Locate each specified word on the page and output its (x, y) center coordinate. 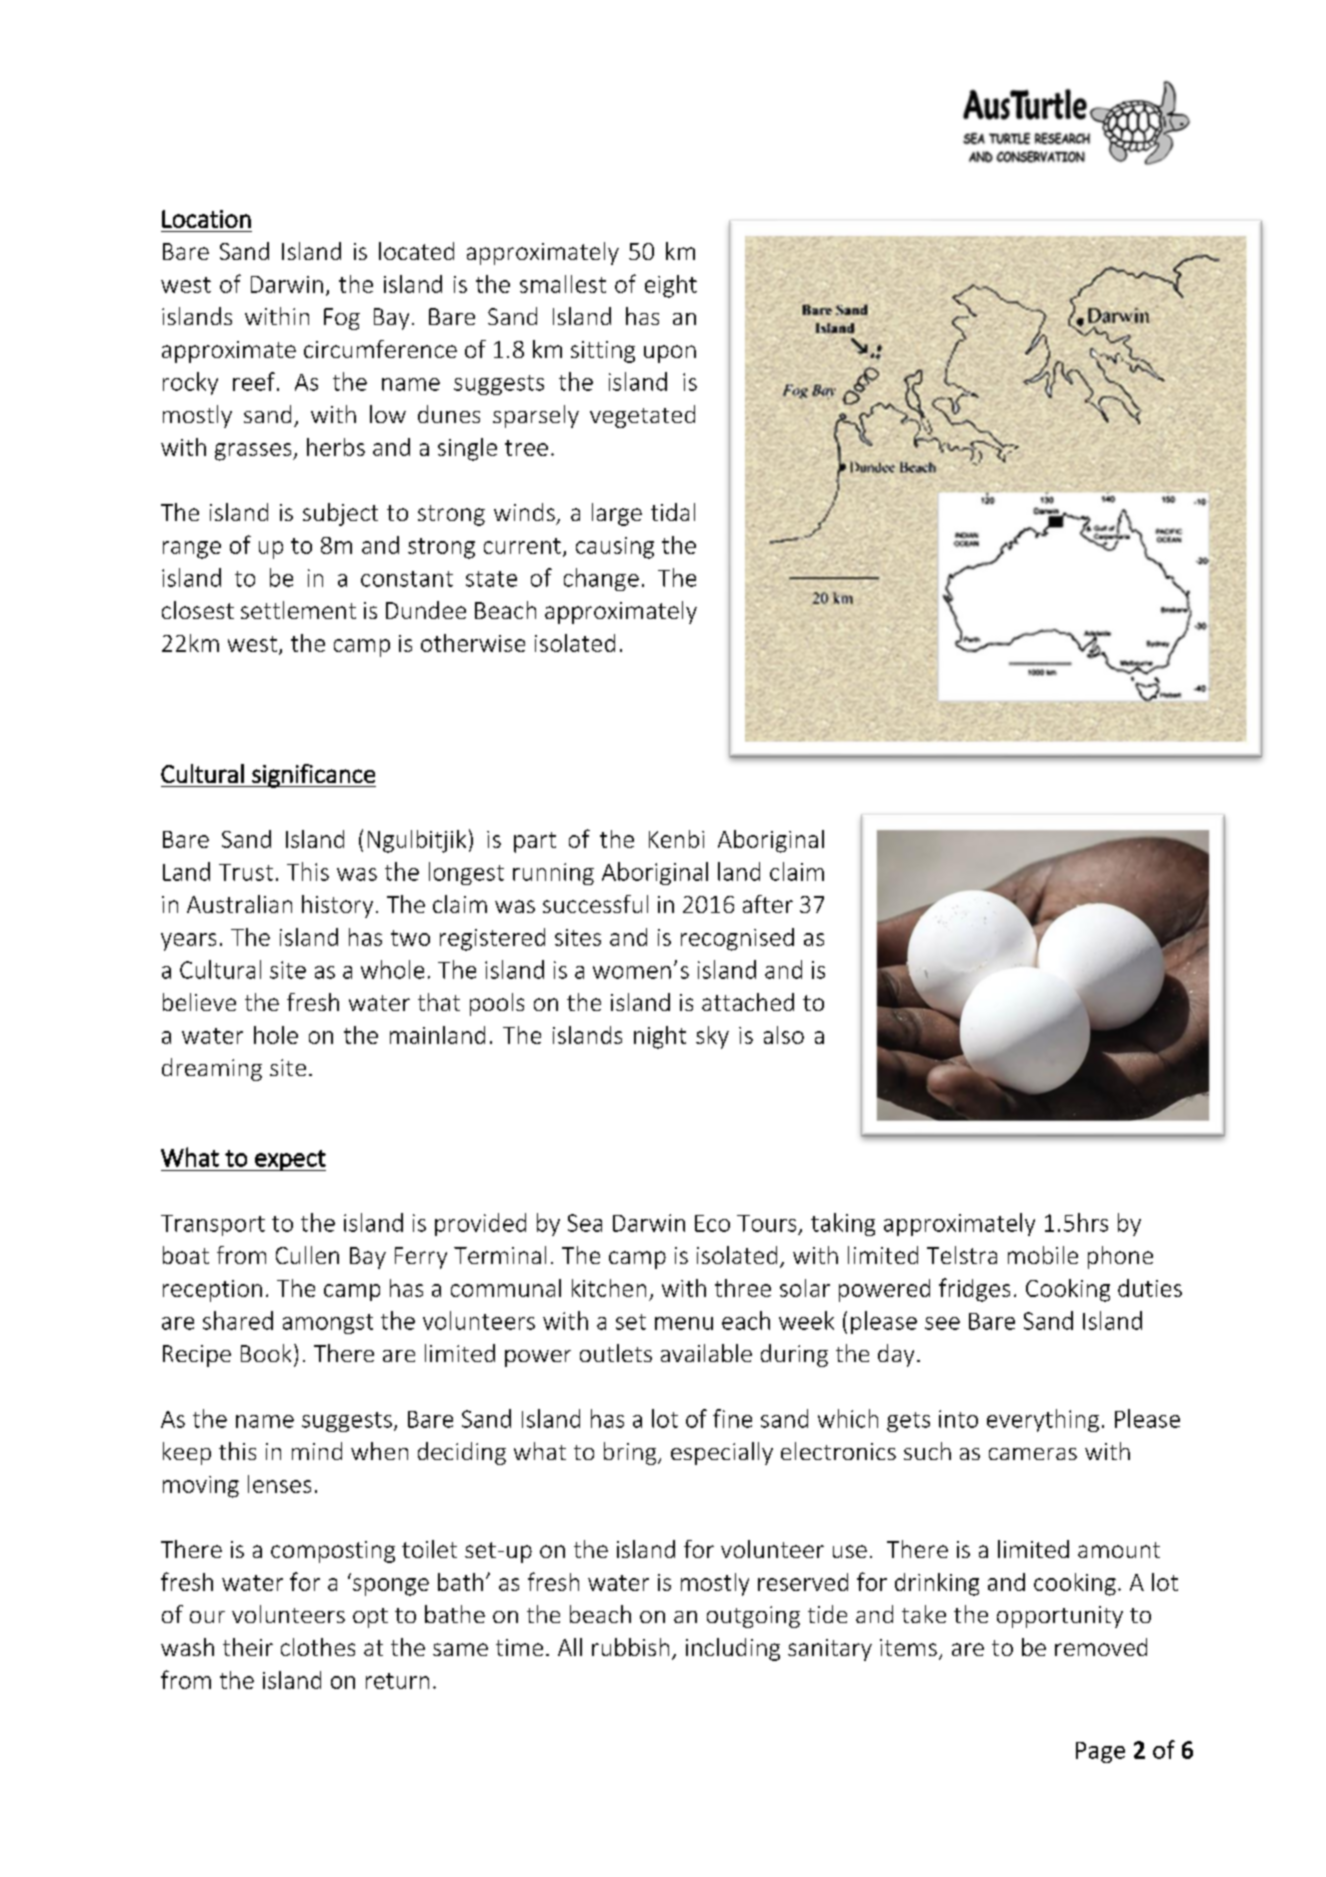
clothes (318, 1647)
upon (670, 354)
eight (671, 286)
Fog (342, 319)
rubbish (630, 1647)
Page (1100, 1752)
